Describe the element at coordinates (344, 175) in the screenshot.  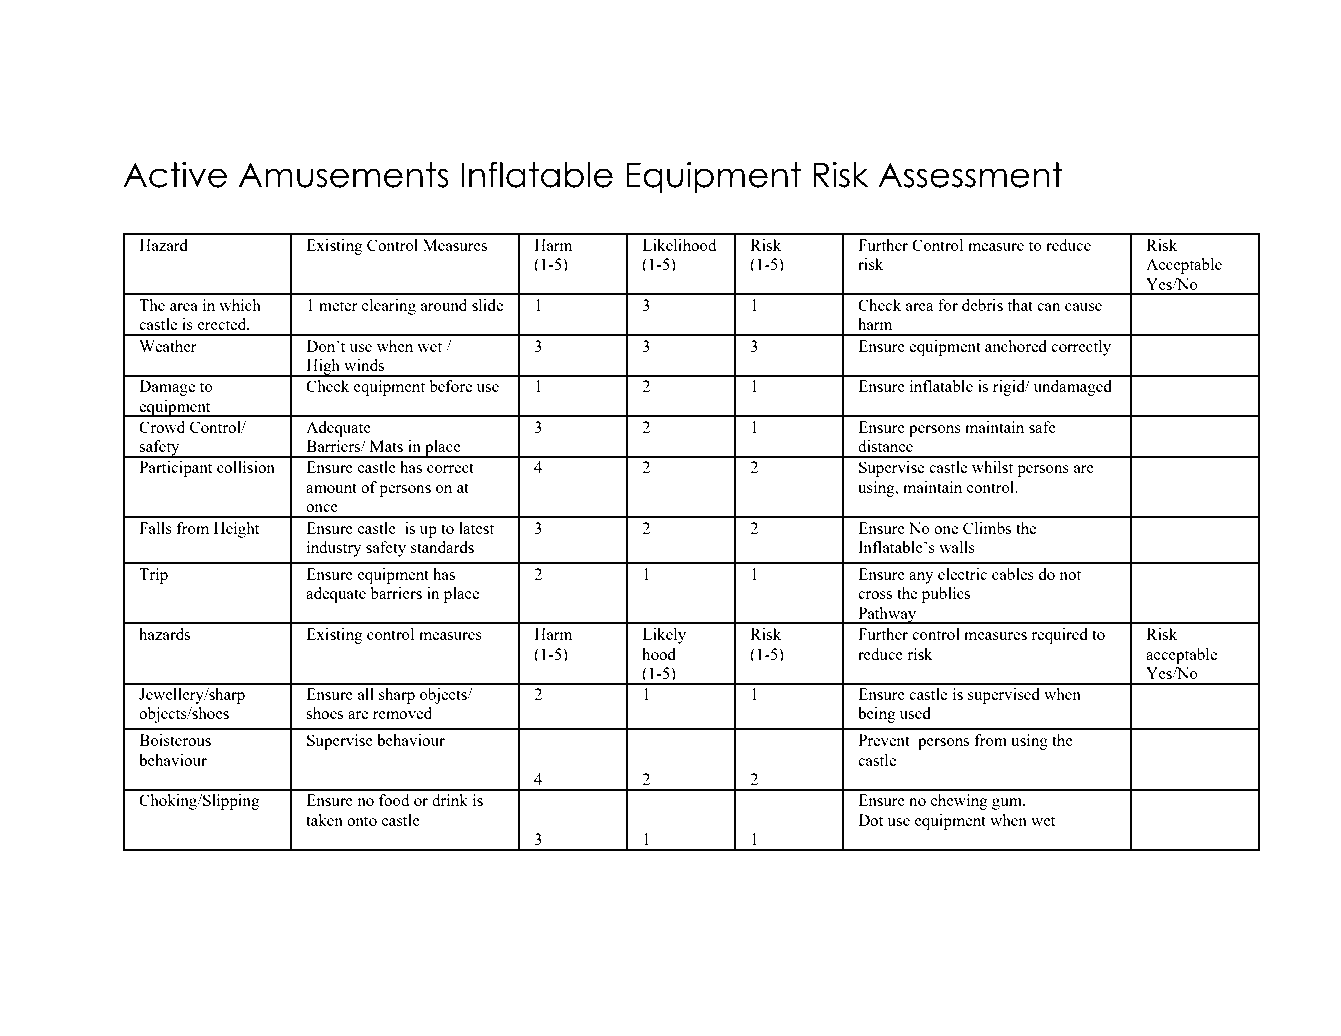
I see `Amusements` at that location.
